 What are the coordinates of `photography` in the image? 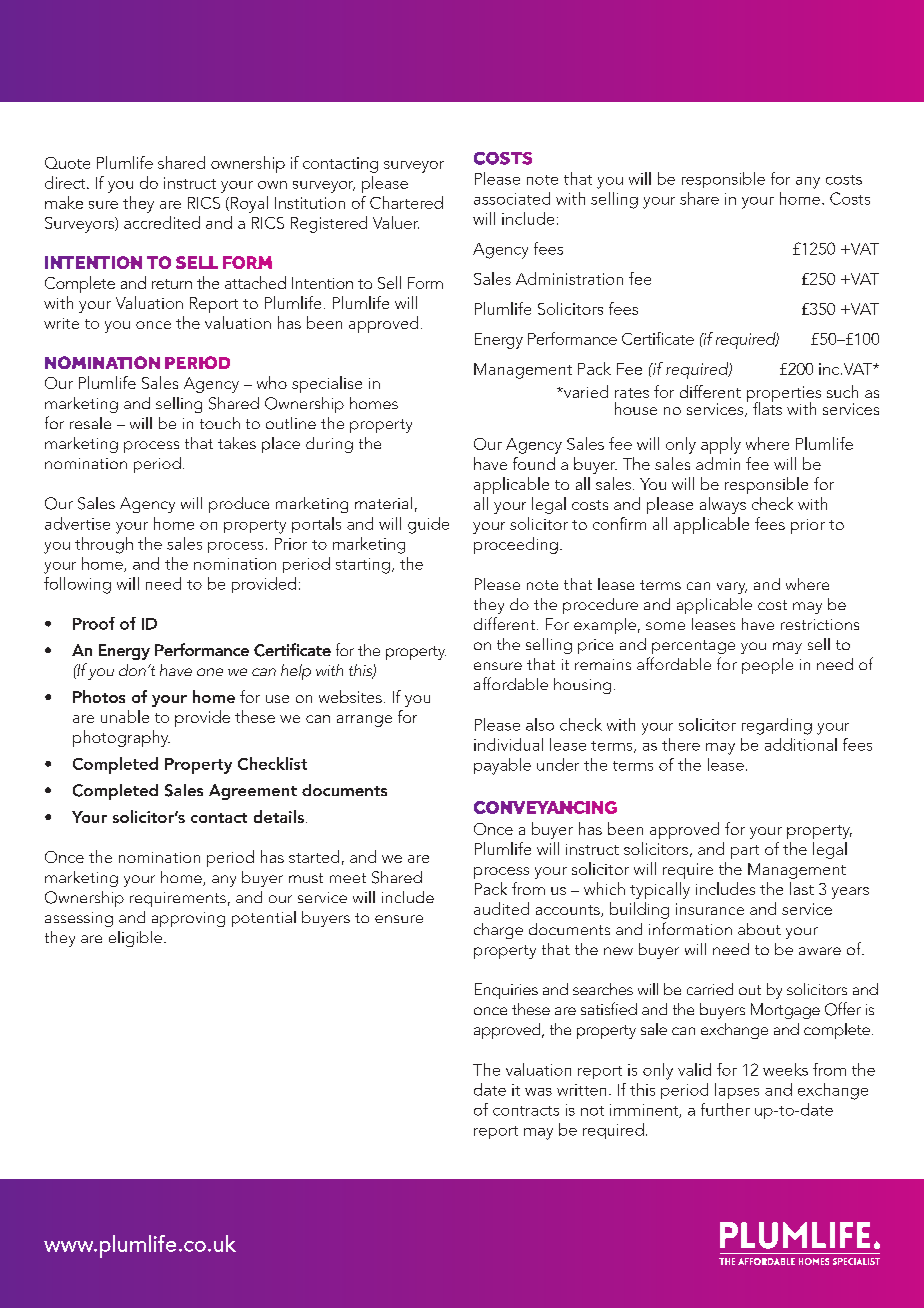 It's located at (121, 738).
